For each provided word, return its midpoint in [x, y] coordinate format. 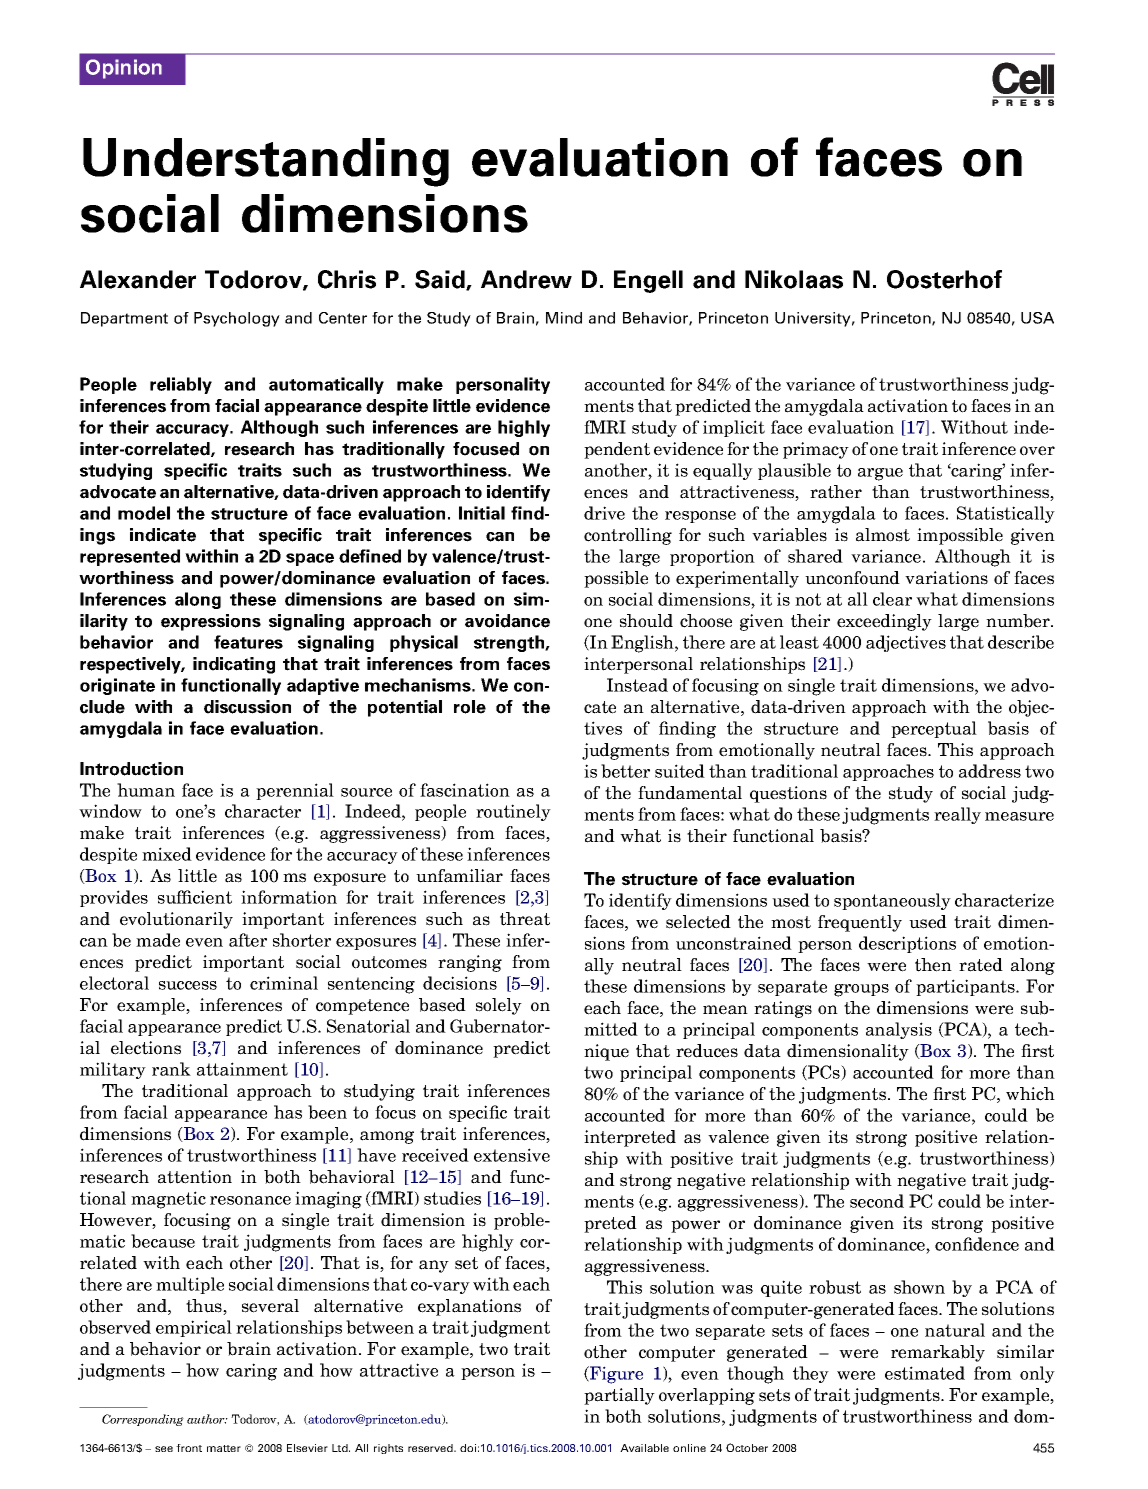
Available [644, 1448]
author [207, 1419]
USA [1037, 318]
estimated [925, 1373]
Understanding [266, 162]
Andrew [526, 279]
